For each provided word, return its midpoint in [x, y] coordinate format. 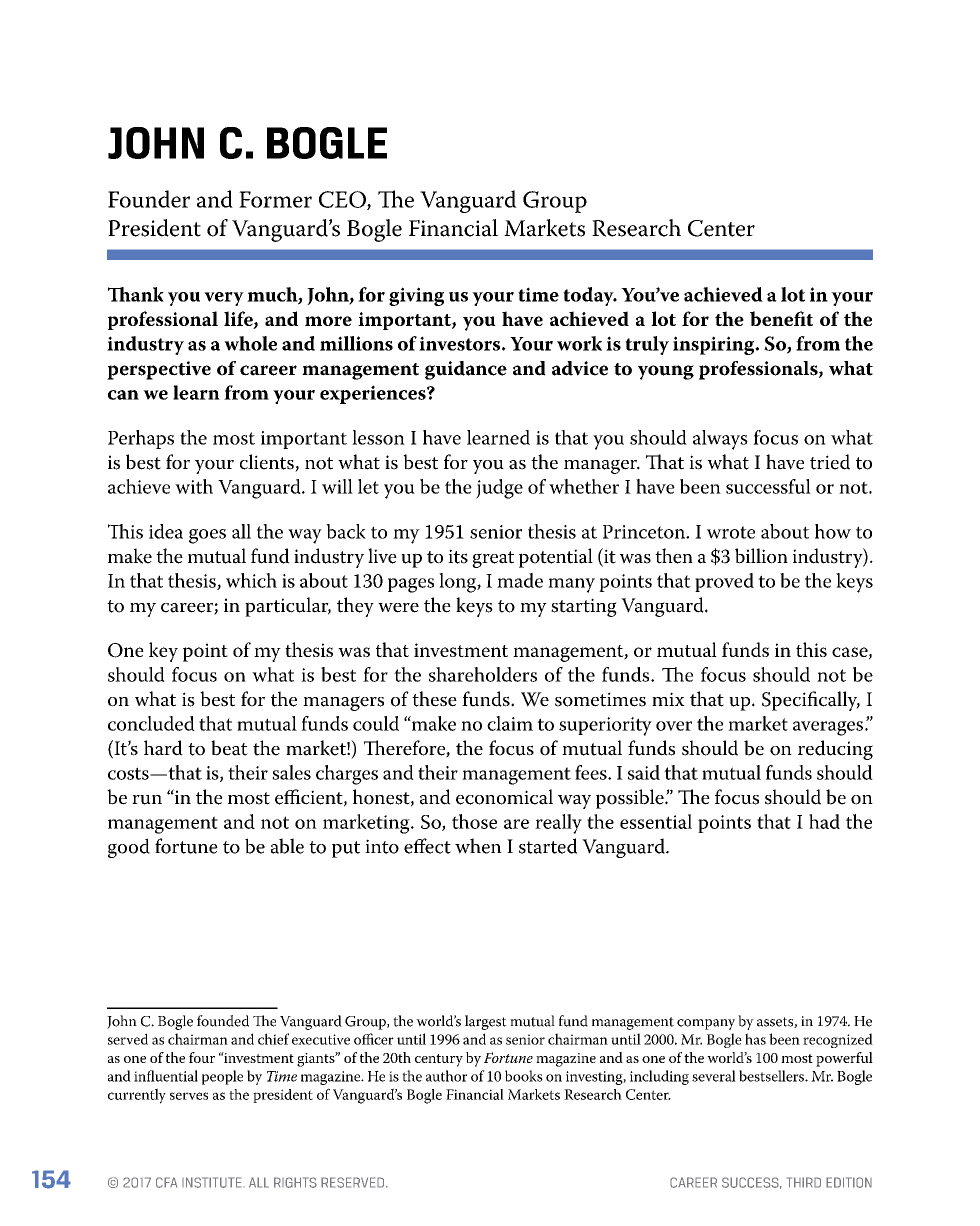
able [287, 846]
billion [761, 556]
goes [207, 536]
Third [804, 1182]
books [524, 1076]
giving [416, 296]
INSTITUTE [213, 1182]
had [824, 821]
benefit [781, 318]
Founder [149, 199]
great [493, 559]
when [478, 846]
